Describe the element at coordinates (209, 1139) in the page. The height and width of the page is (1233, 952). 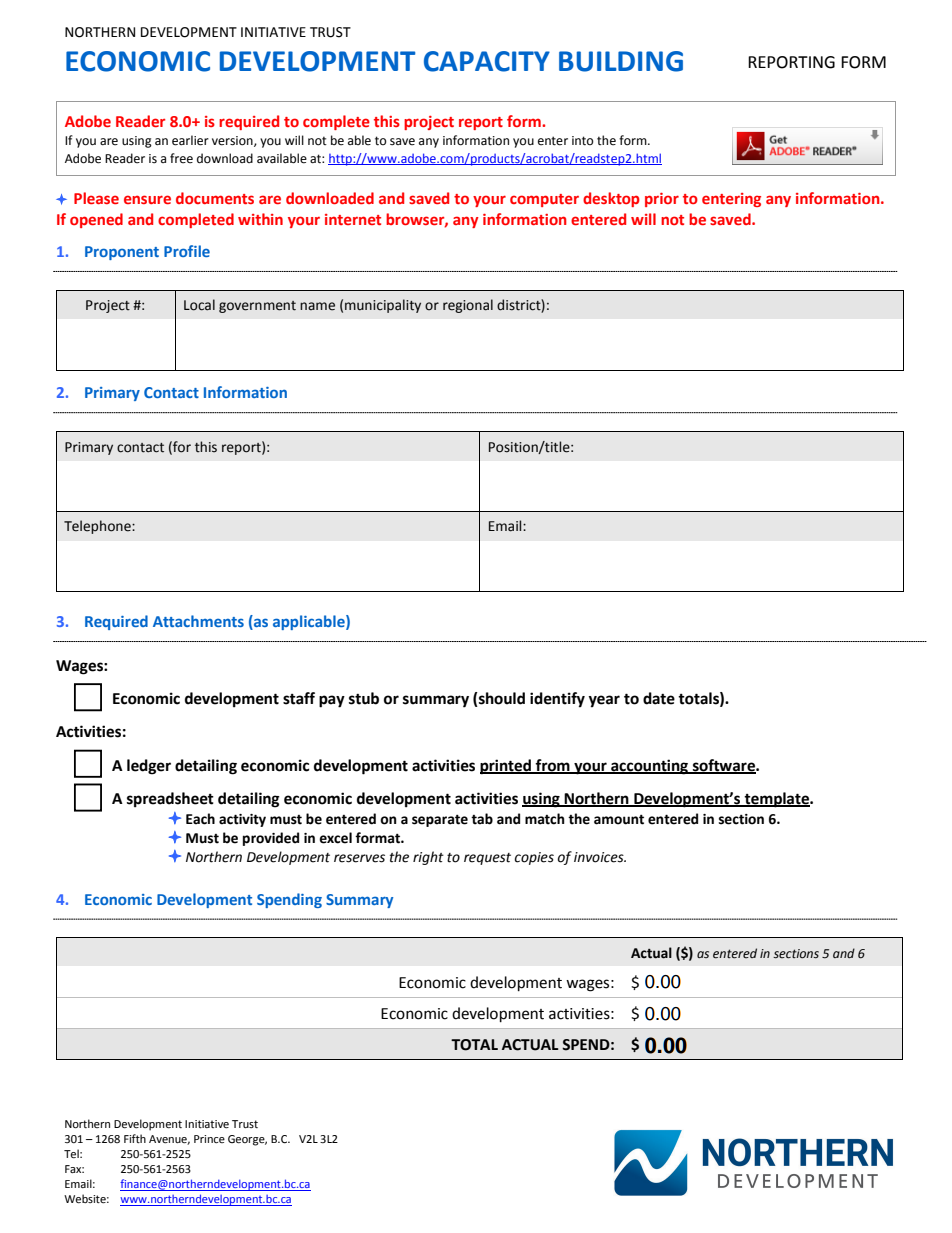
I see `Prince` at that location.
